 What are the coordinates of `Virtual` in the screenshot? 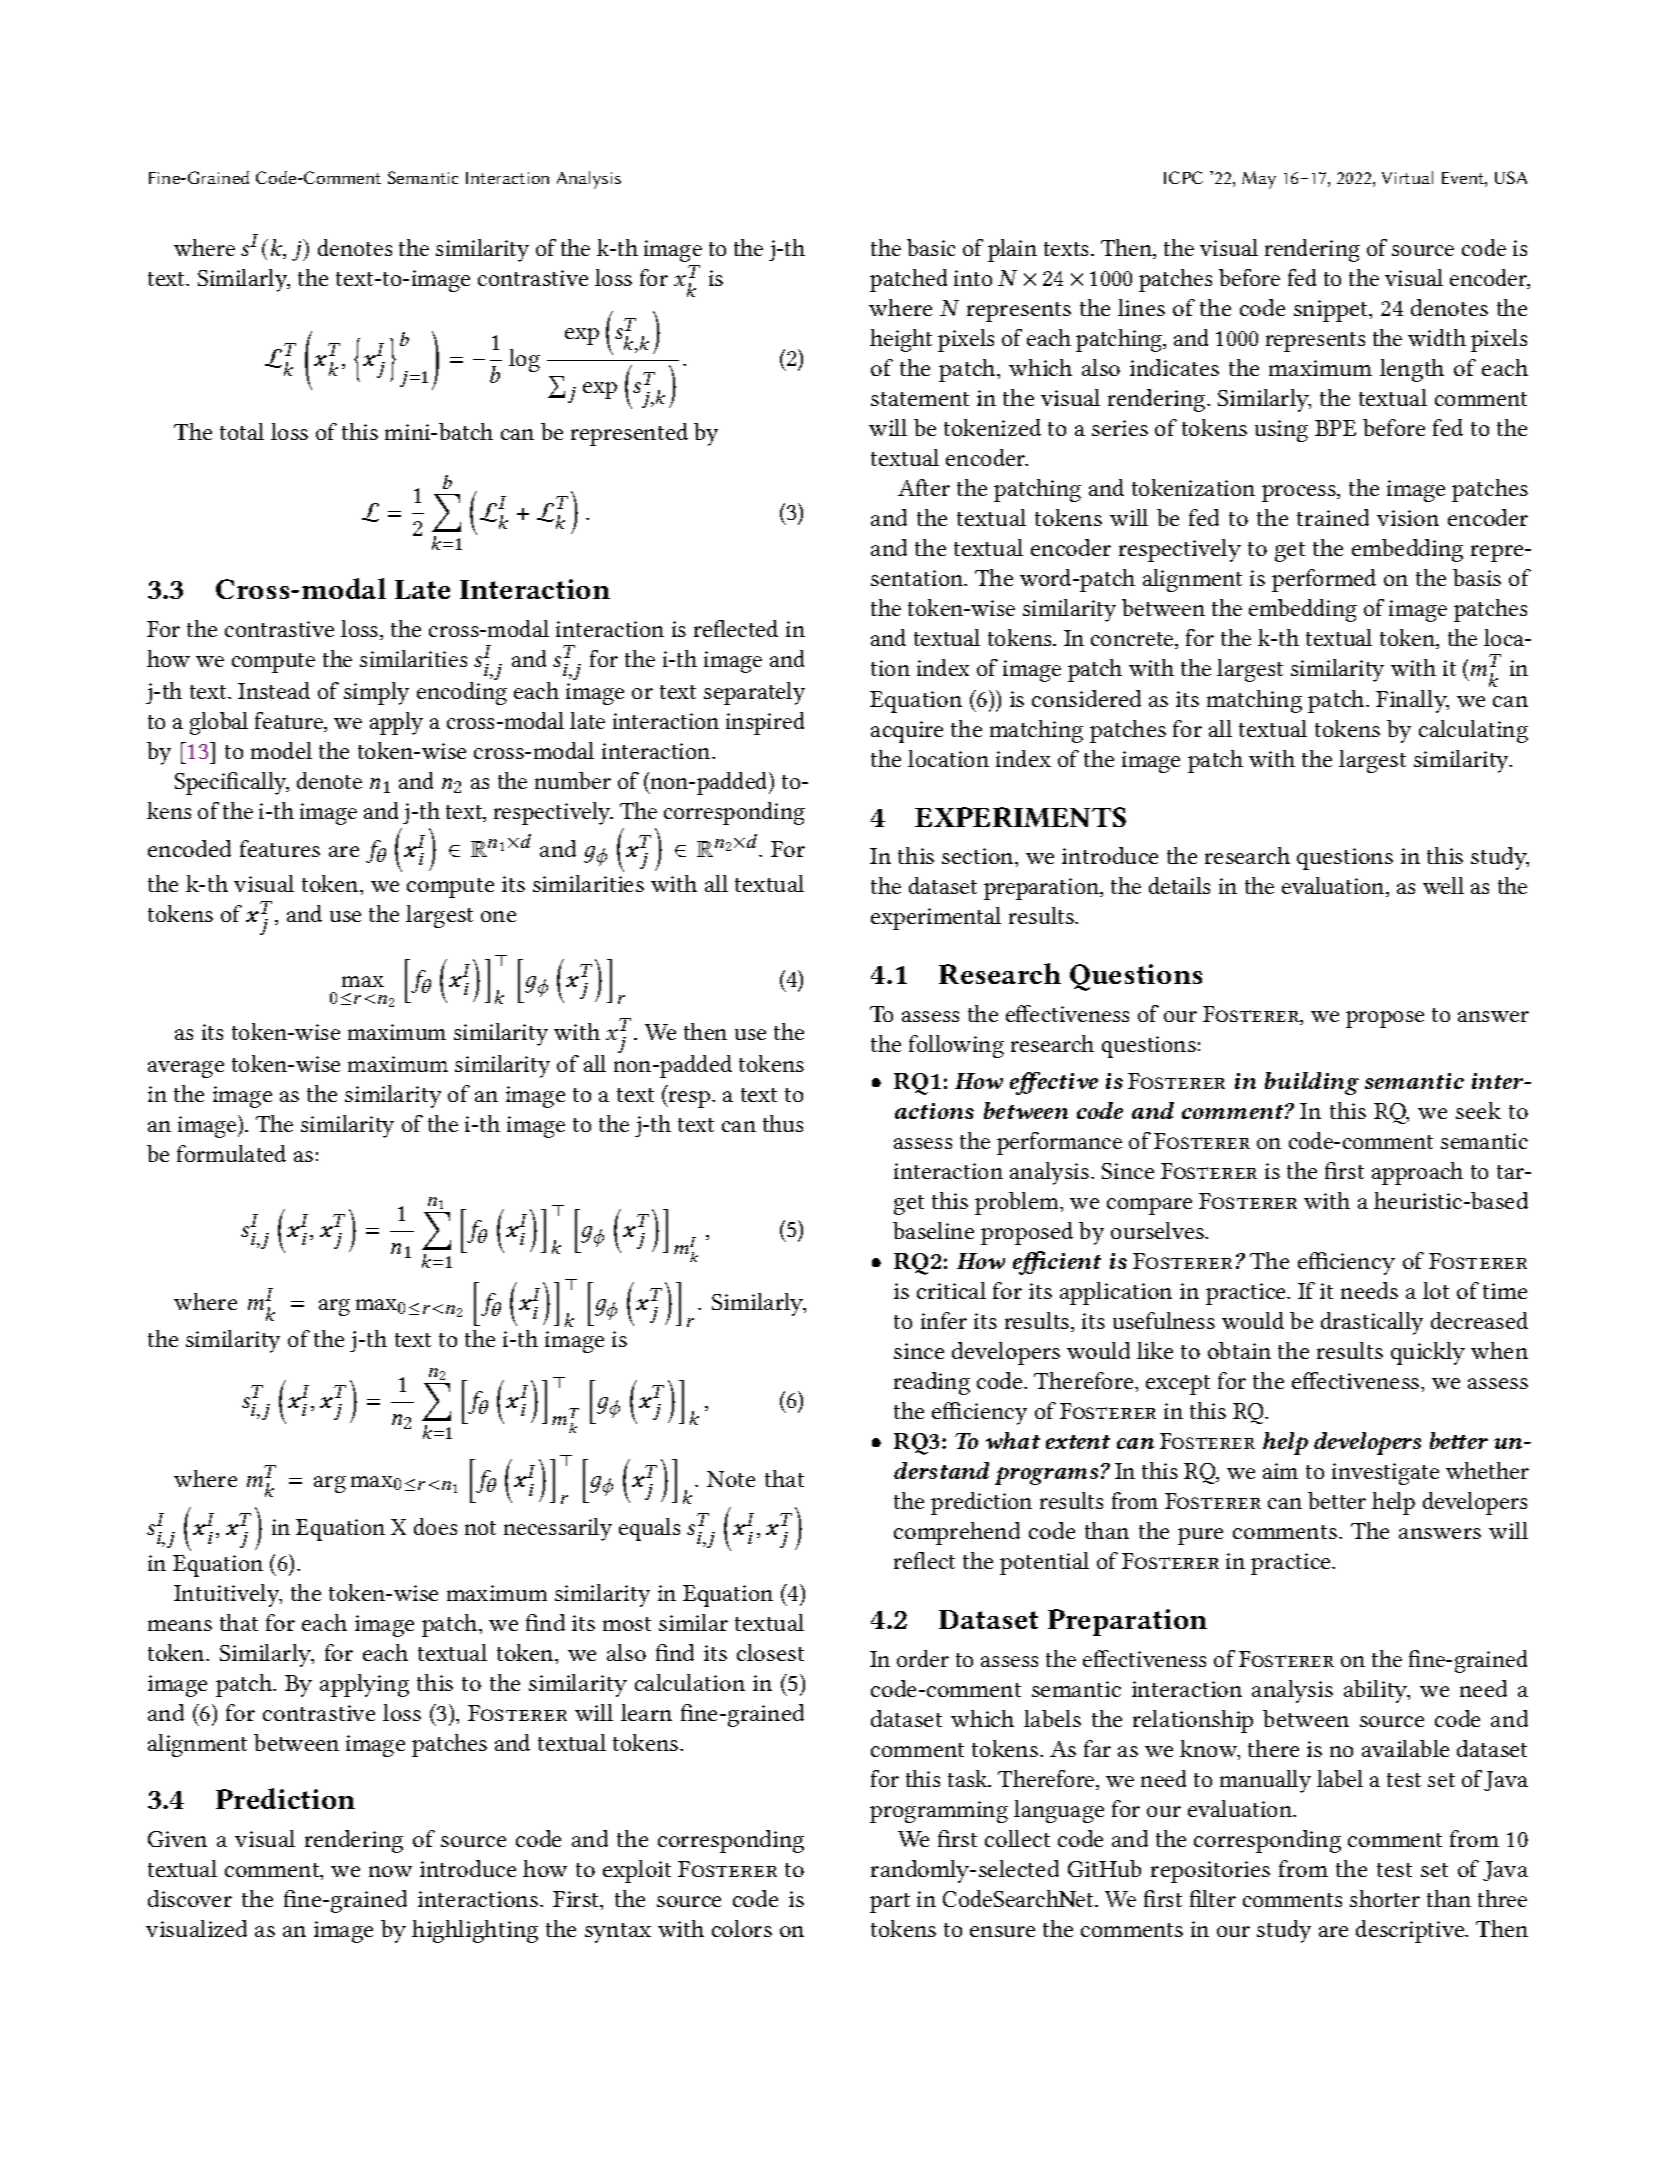 It's located at (1407, 177).
